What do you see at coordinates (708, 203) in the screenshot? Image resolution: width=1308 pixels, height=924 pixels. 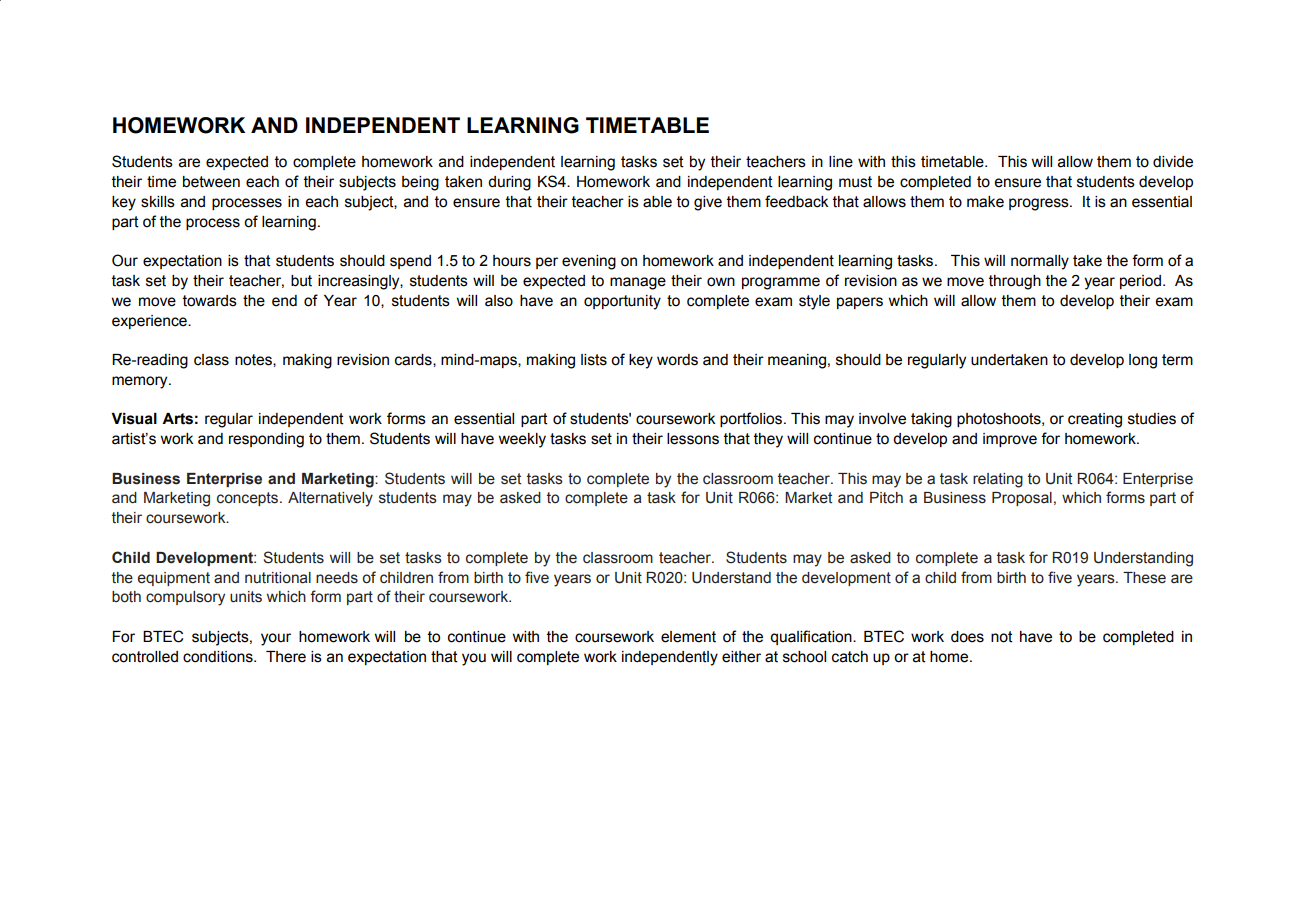 I see `give` at bounding box center [708, 203].
